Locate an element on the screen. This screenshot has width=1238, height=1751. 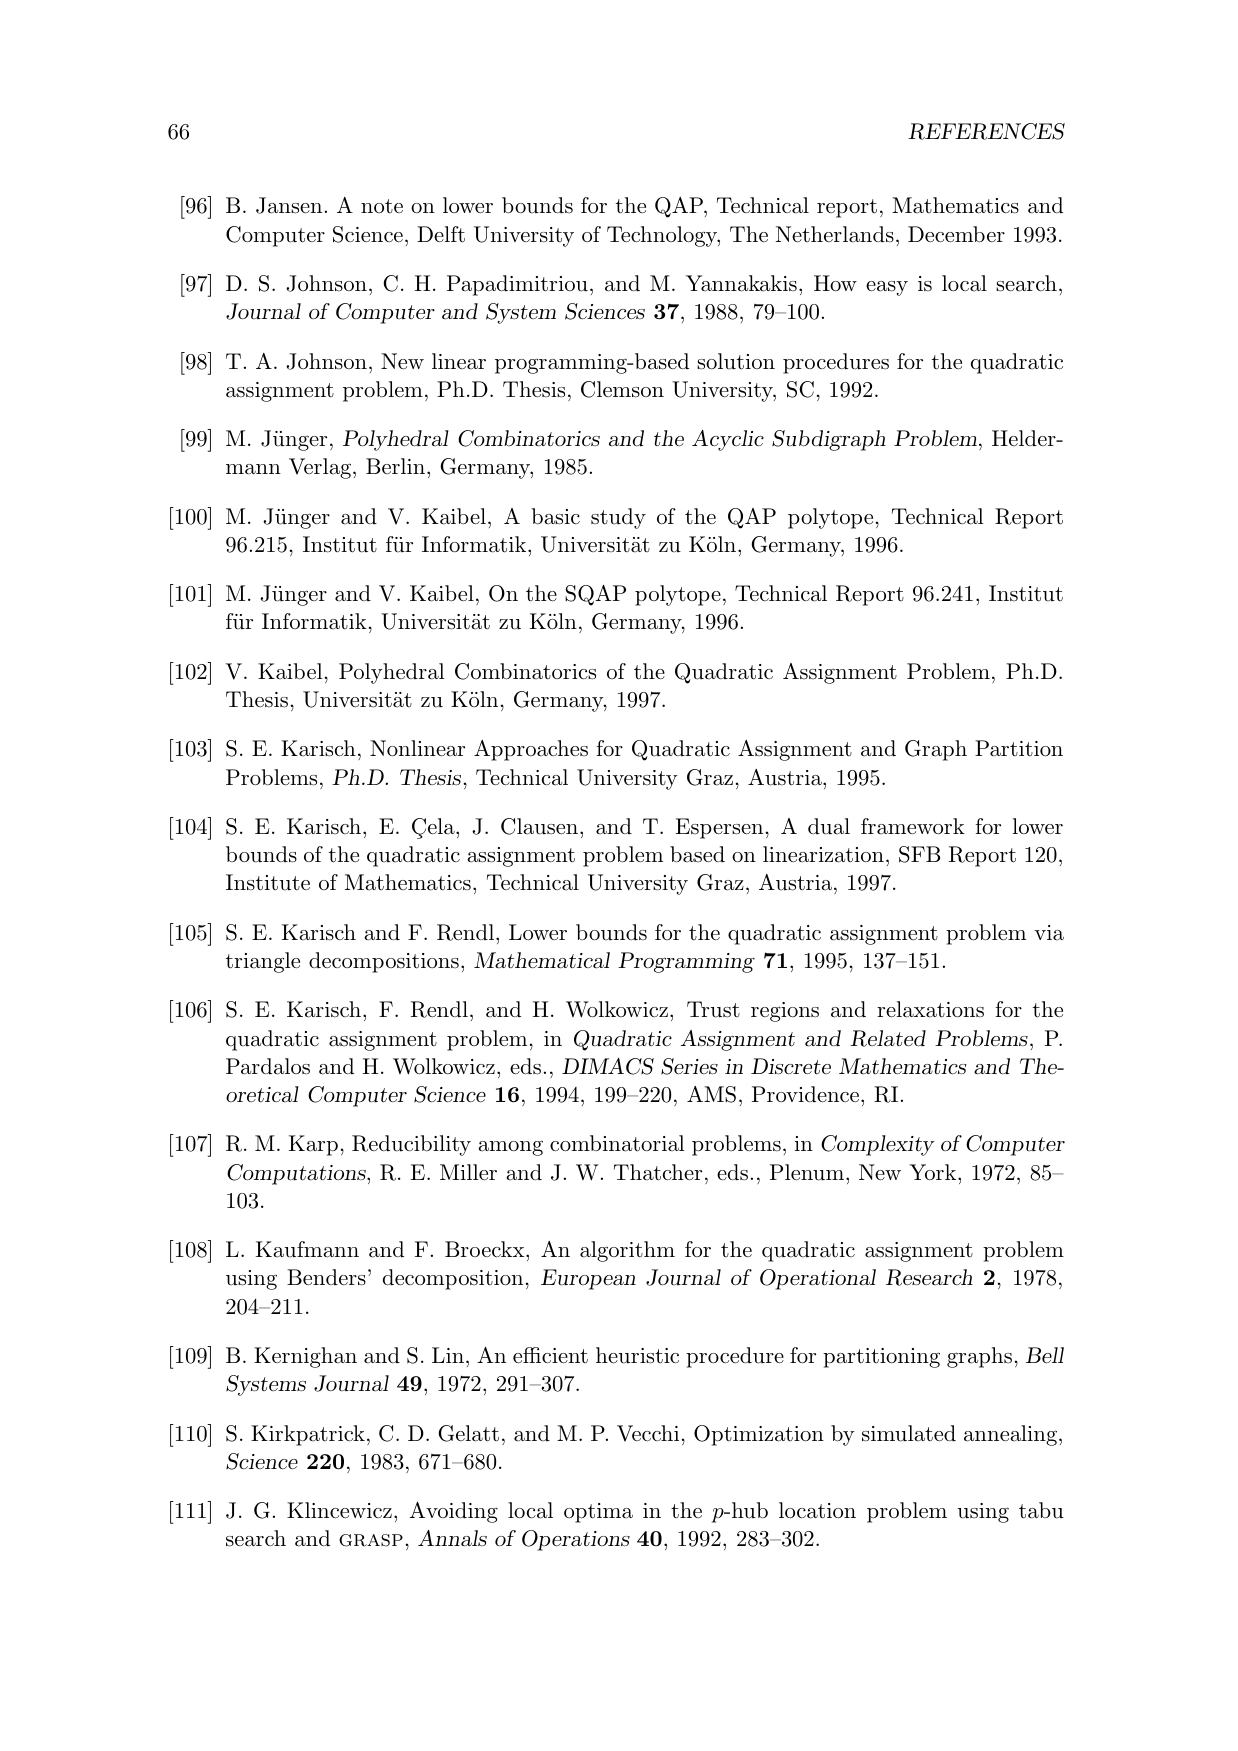
relaxations is located at coordinates (930, 1009).
